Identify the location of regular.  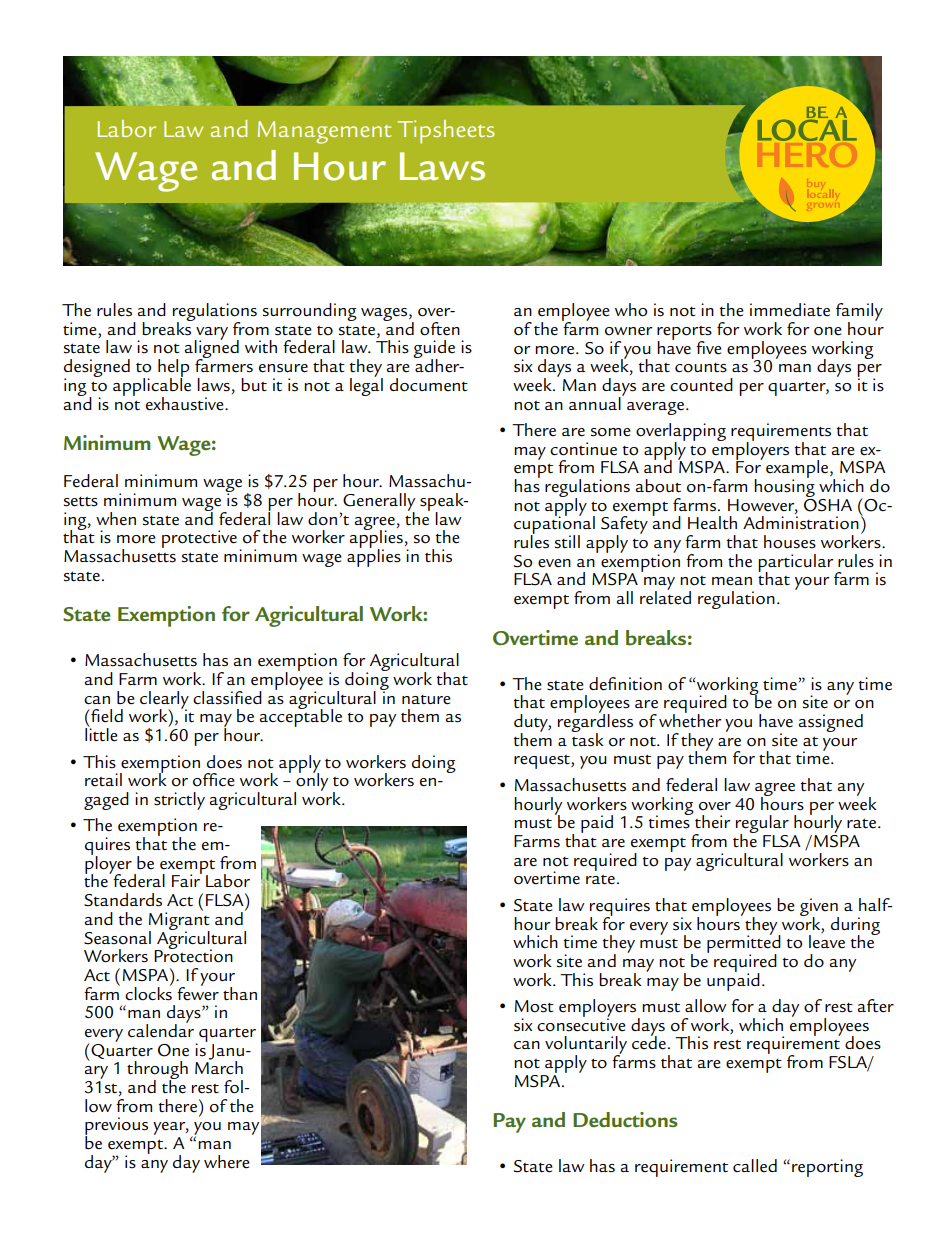
(762, 825).
